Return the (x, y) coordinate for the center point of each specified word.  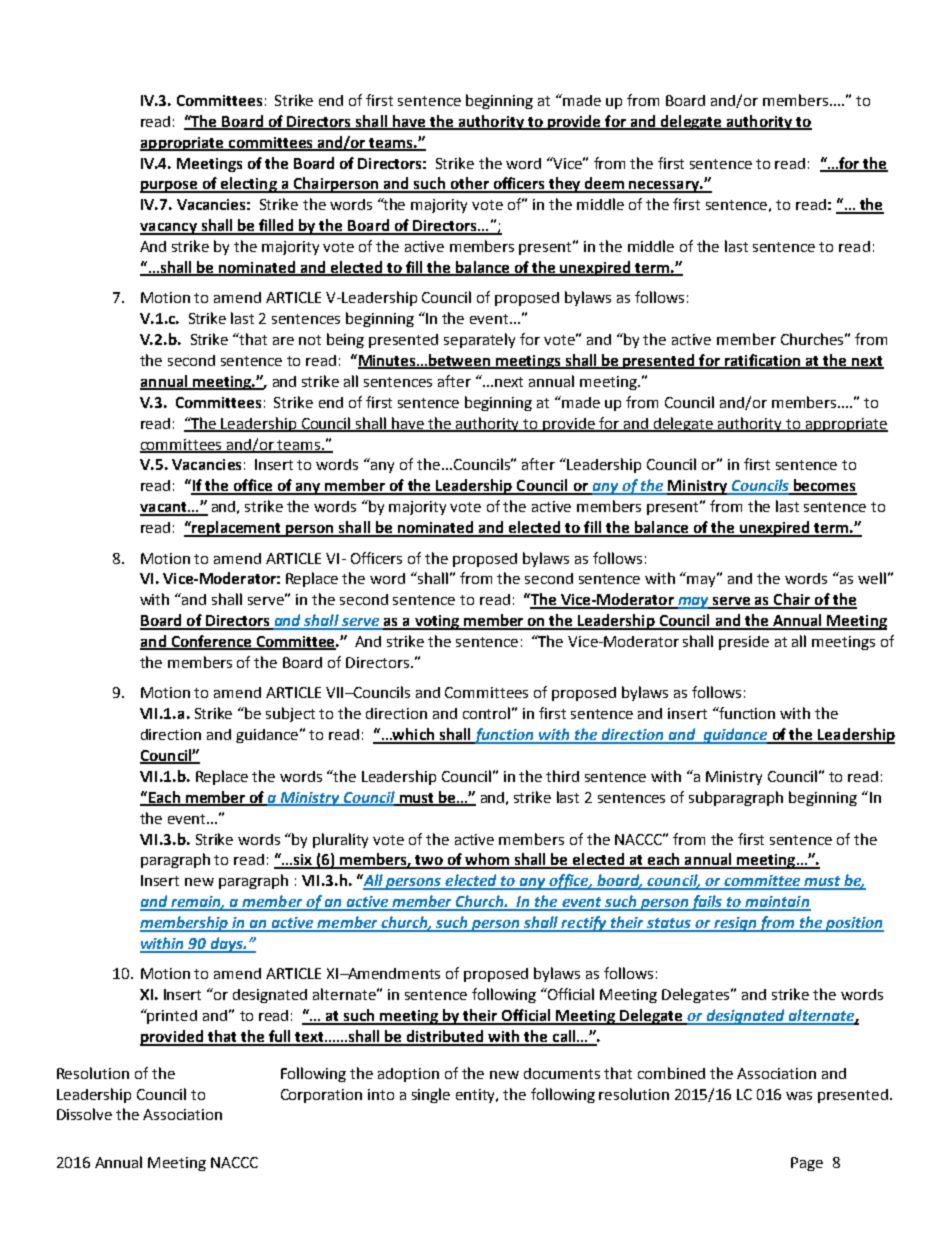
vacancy (169, 229)
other (469, 184)
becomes (824, 486)
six (303, 861)
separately (479, 340)
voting (436, 622)
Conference (211, 642)
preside (744, 643)
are (283, 341)
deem (605, 184)
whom (487, 860)
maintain (777, 903)
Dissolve (84, 1114)
